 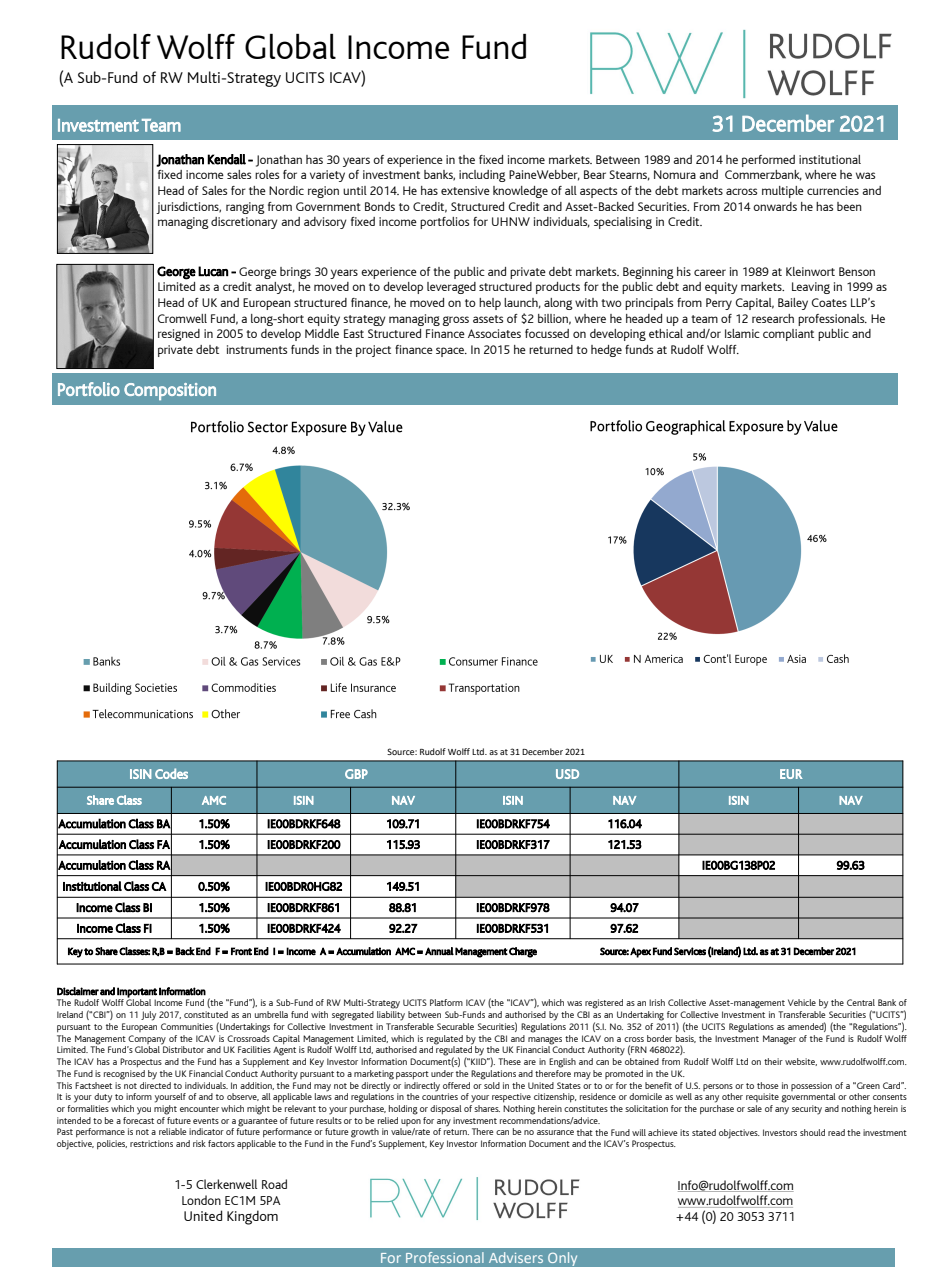 I want to click on should, so click(x=812, y=1132).
